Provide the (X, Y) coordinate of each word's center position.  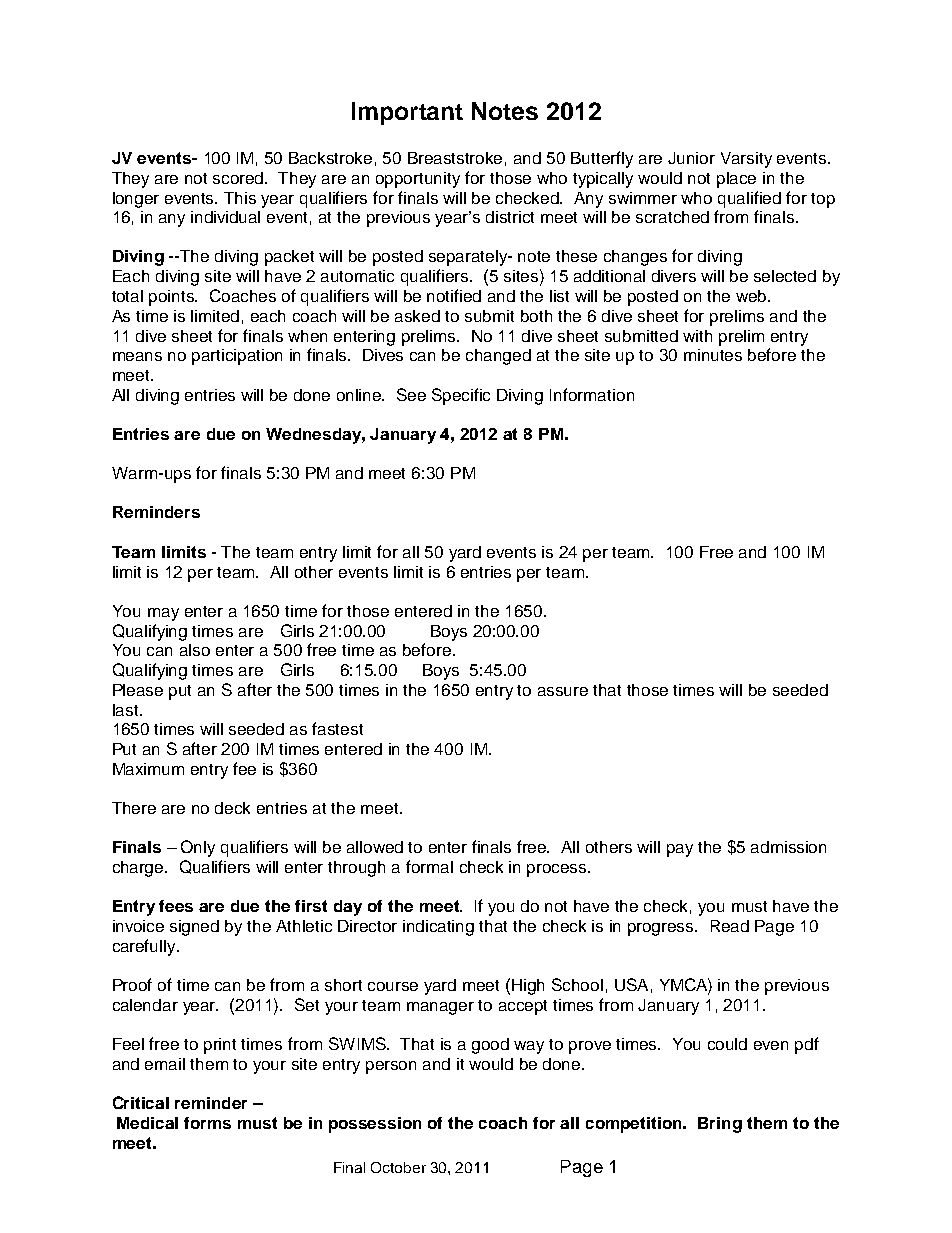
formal (429, 866)
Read (730, 926)
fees (176, 906)
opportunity (418, 180)
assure (563, 691)
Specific (461, 396)
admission (788, 847)
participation (237, 357)
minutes (713, 355)
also (195, 650)
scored (239, 178)
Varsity (746, 160)
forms (207, 1123)
